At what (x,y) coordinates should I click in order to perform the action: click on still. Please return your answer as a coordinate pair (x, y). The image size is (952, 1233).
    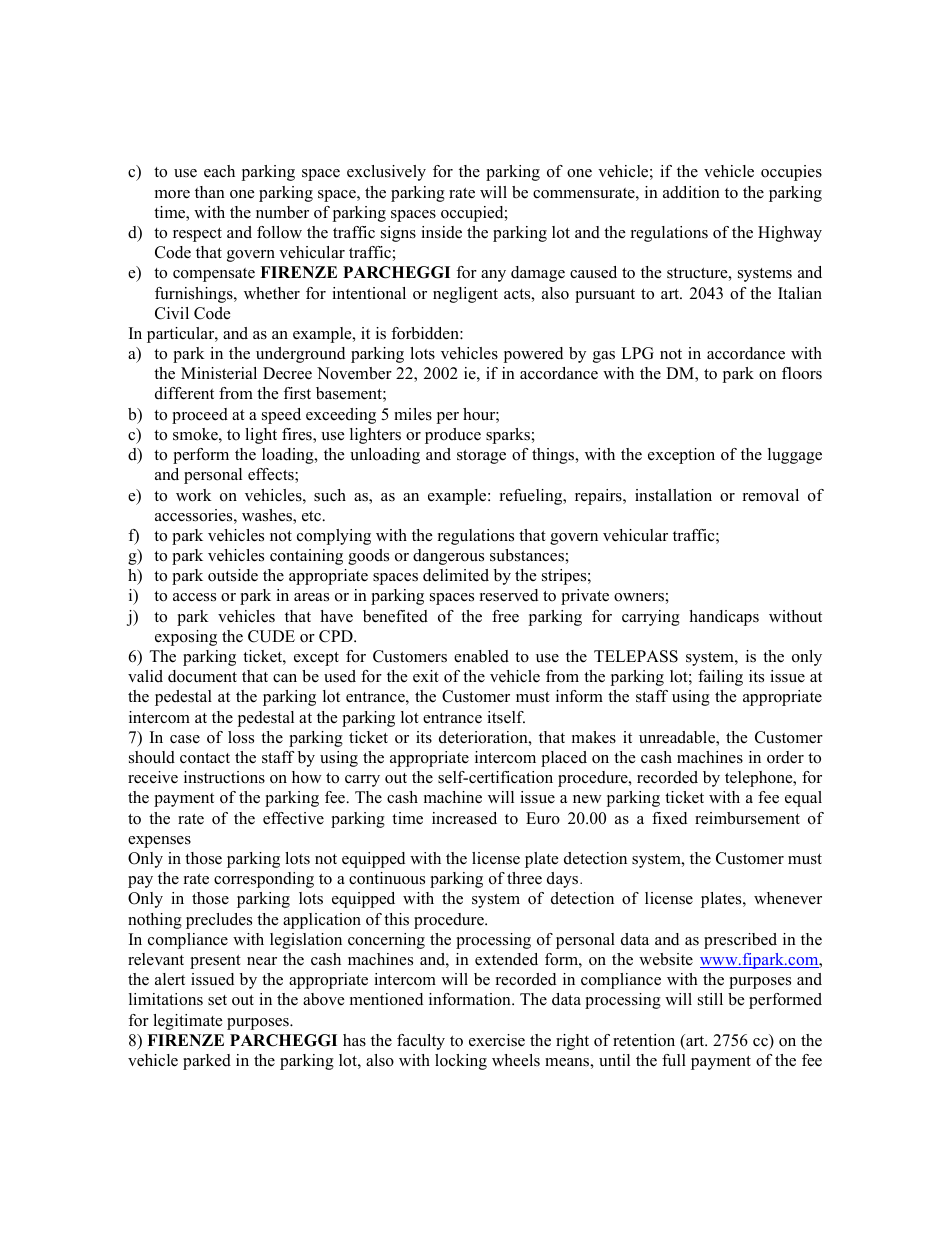
    Looking at the image, I should click on (710, 999).
